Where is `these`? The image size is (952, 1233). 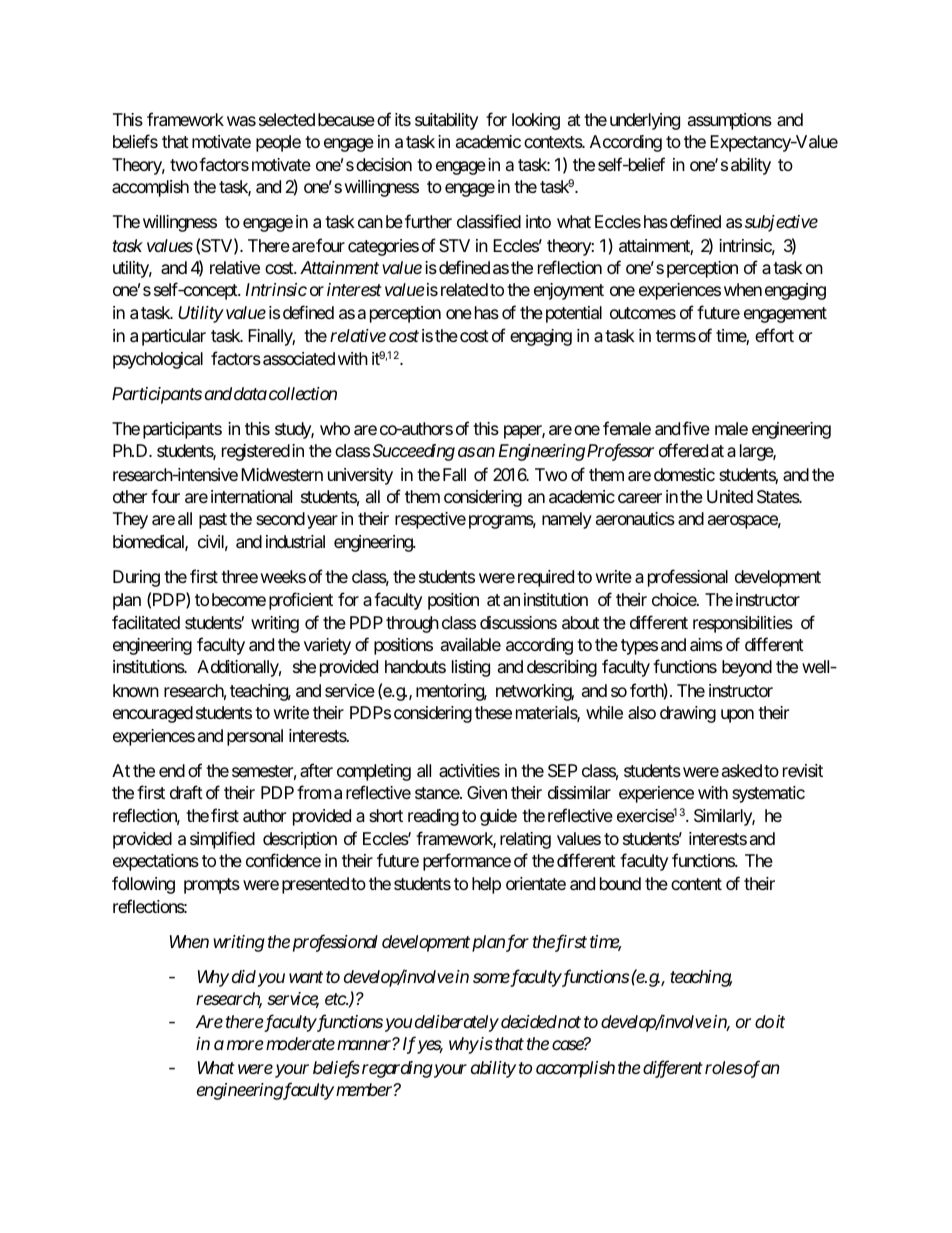 these is located at coordinates (493, 712).
